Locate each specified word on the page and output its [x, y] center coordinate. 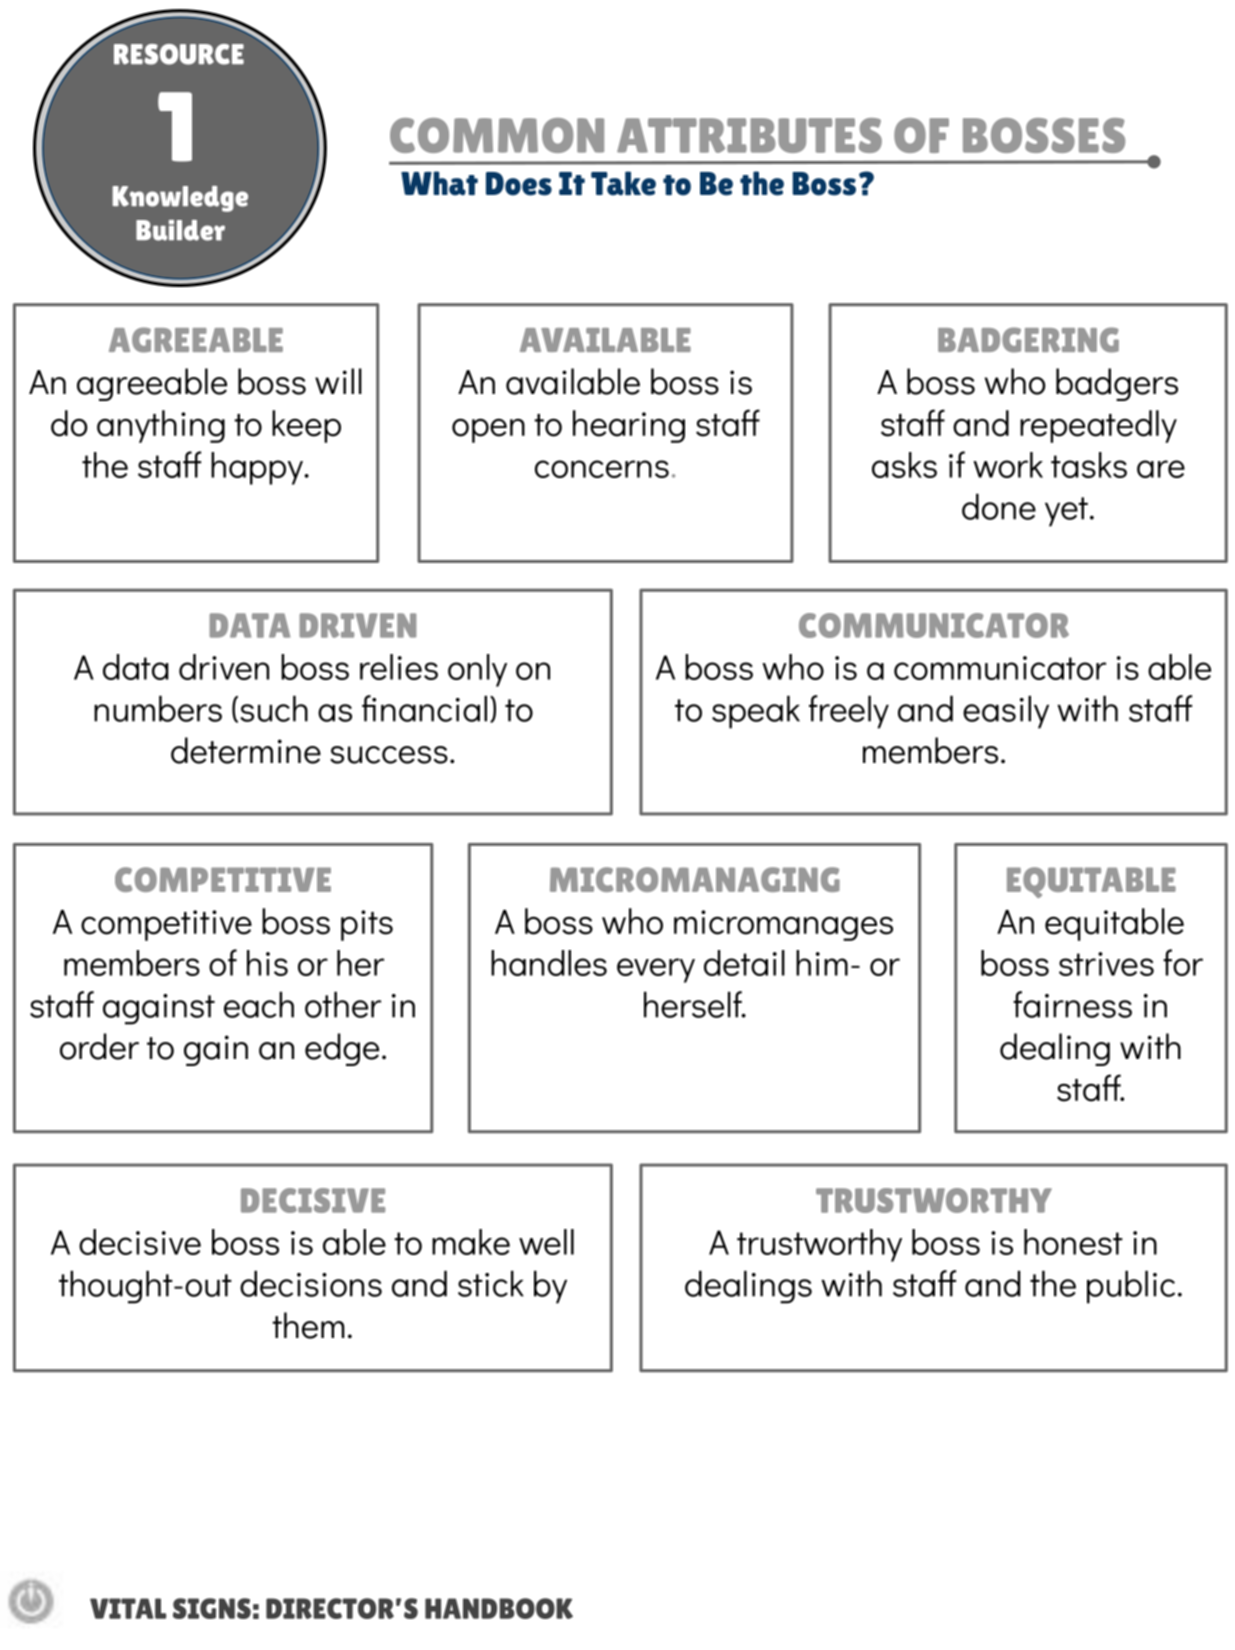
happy [258, 468]
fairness [1072, 1004]
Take [623, 183]
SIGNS [212, 1608]
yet [1066, 512]
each [259, 1004]
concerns [602, 469]
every [656, 970]
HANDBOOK [499, 1608]
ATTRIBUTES [749, 135]
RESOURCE [179, 54]
